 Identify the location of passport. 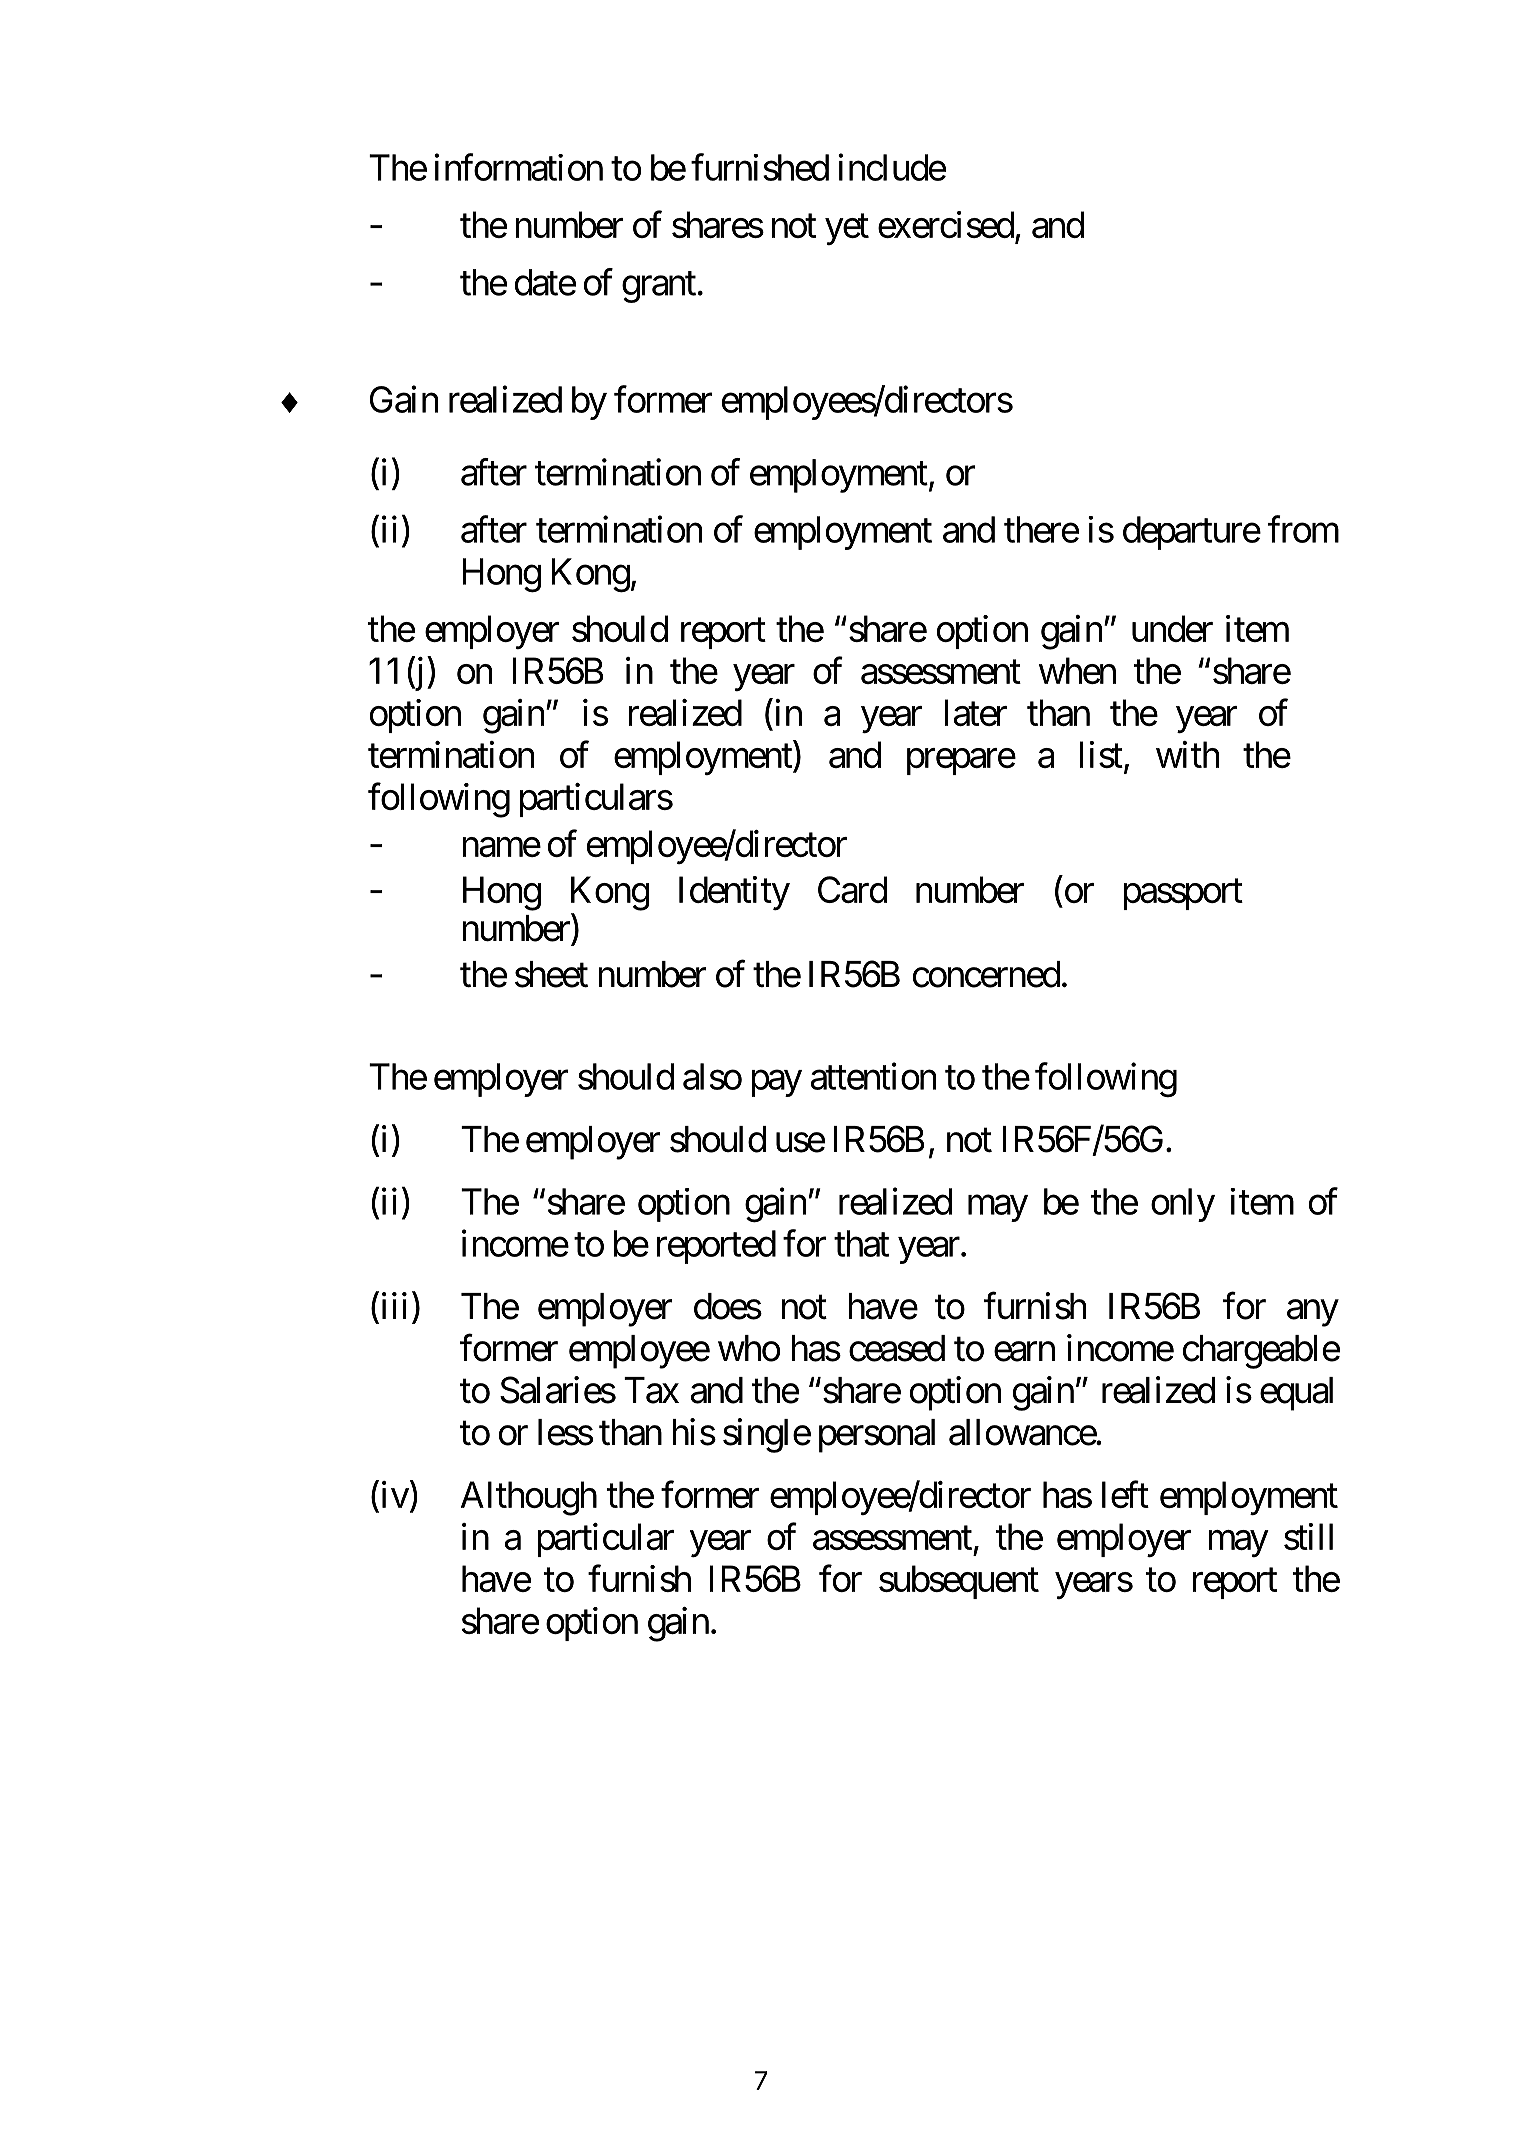
(1183, 895).
